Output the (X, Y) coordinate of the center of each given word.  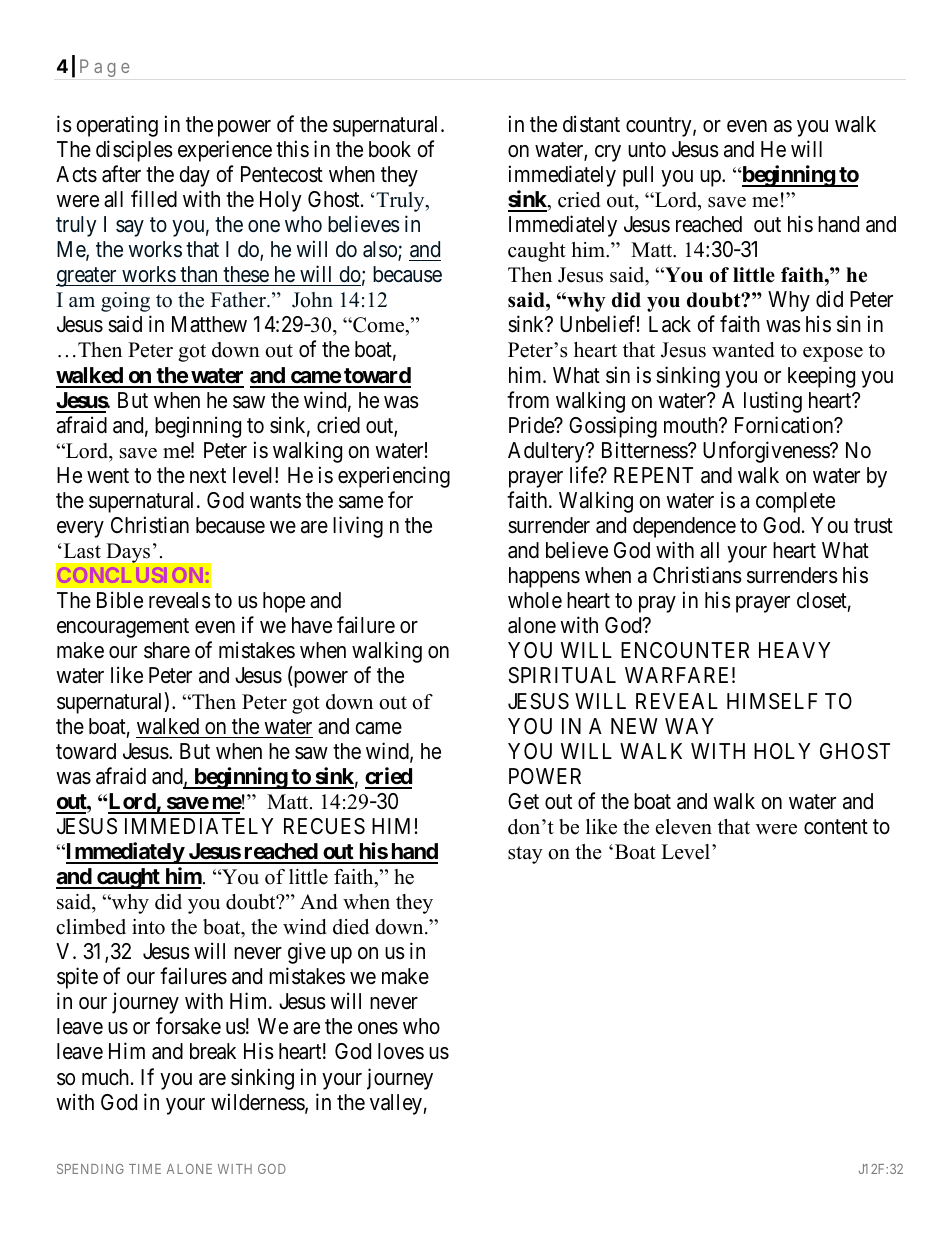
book (390, 149)
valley (396, 1104)
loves (401, 1051)
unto (647, 149)
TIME (145, 1169)
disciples (134, 151)
